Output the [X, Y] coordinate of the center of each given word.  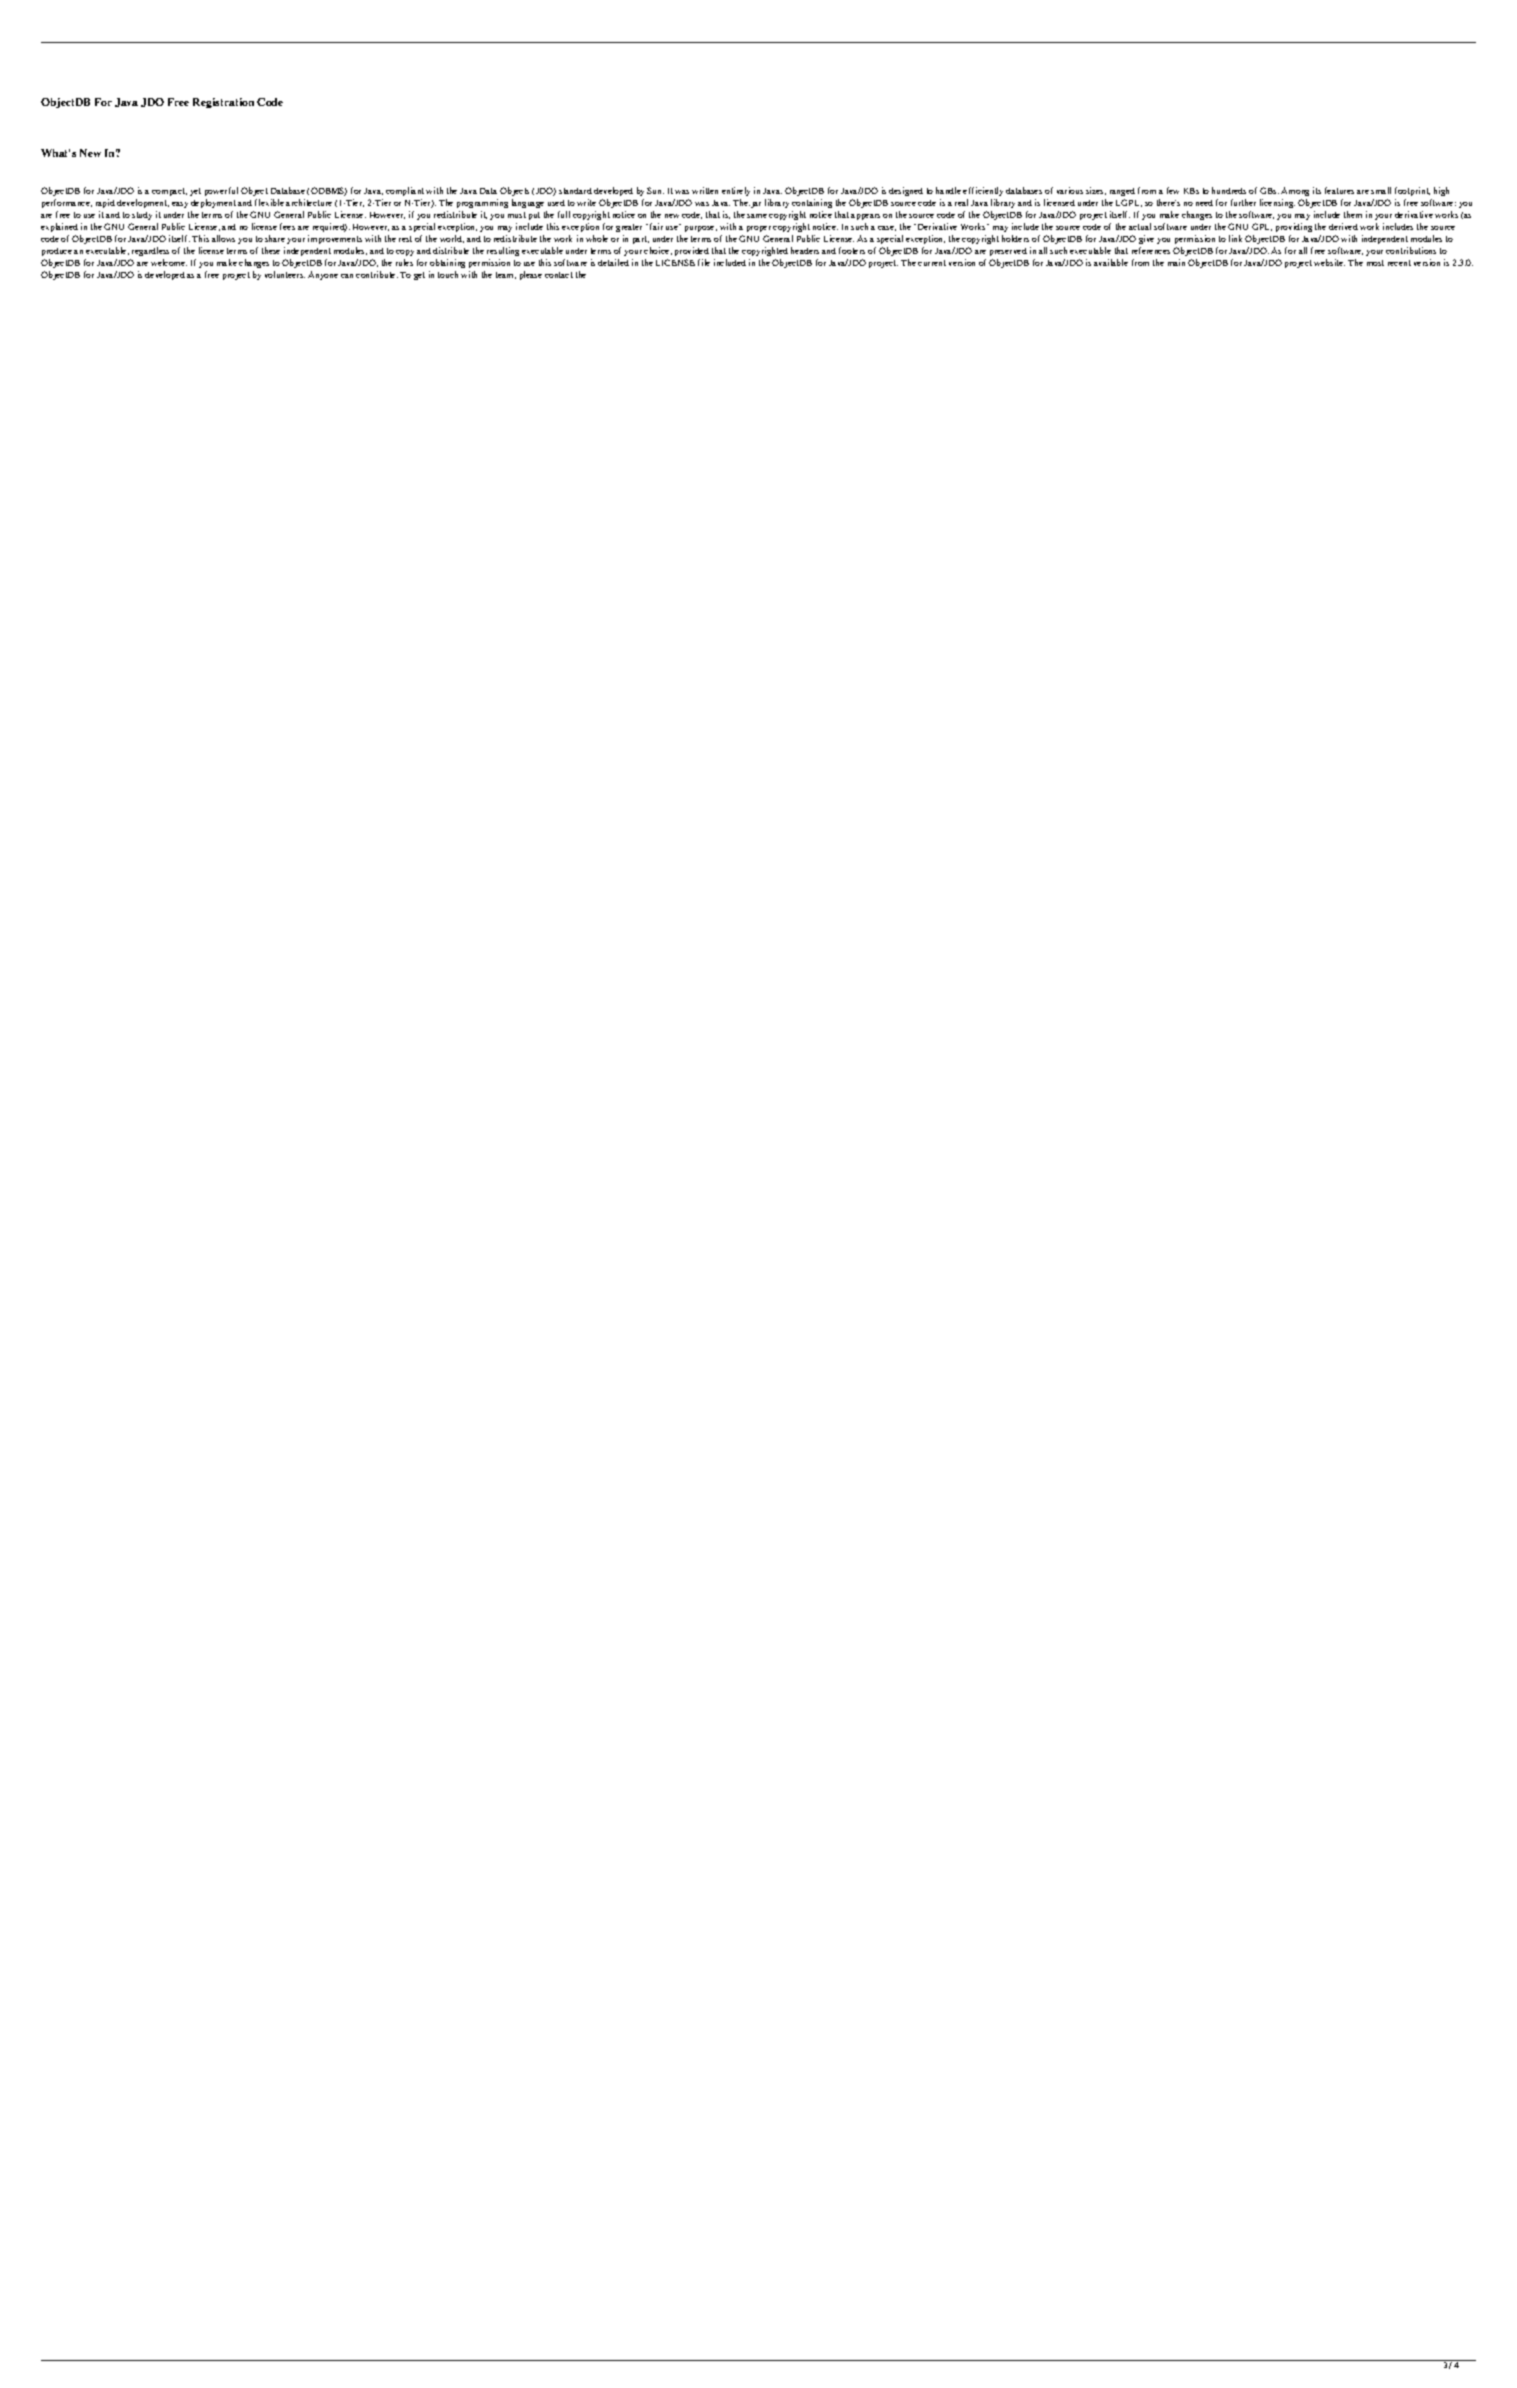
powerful [221, 191]
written [705, 190]
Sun [655, 190]
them [1353, 214]
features [1339, 190]
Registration [223, 103]
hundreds [1229, 190]
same [757, 216]
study [142, 216]
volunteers [285, 274]
